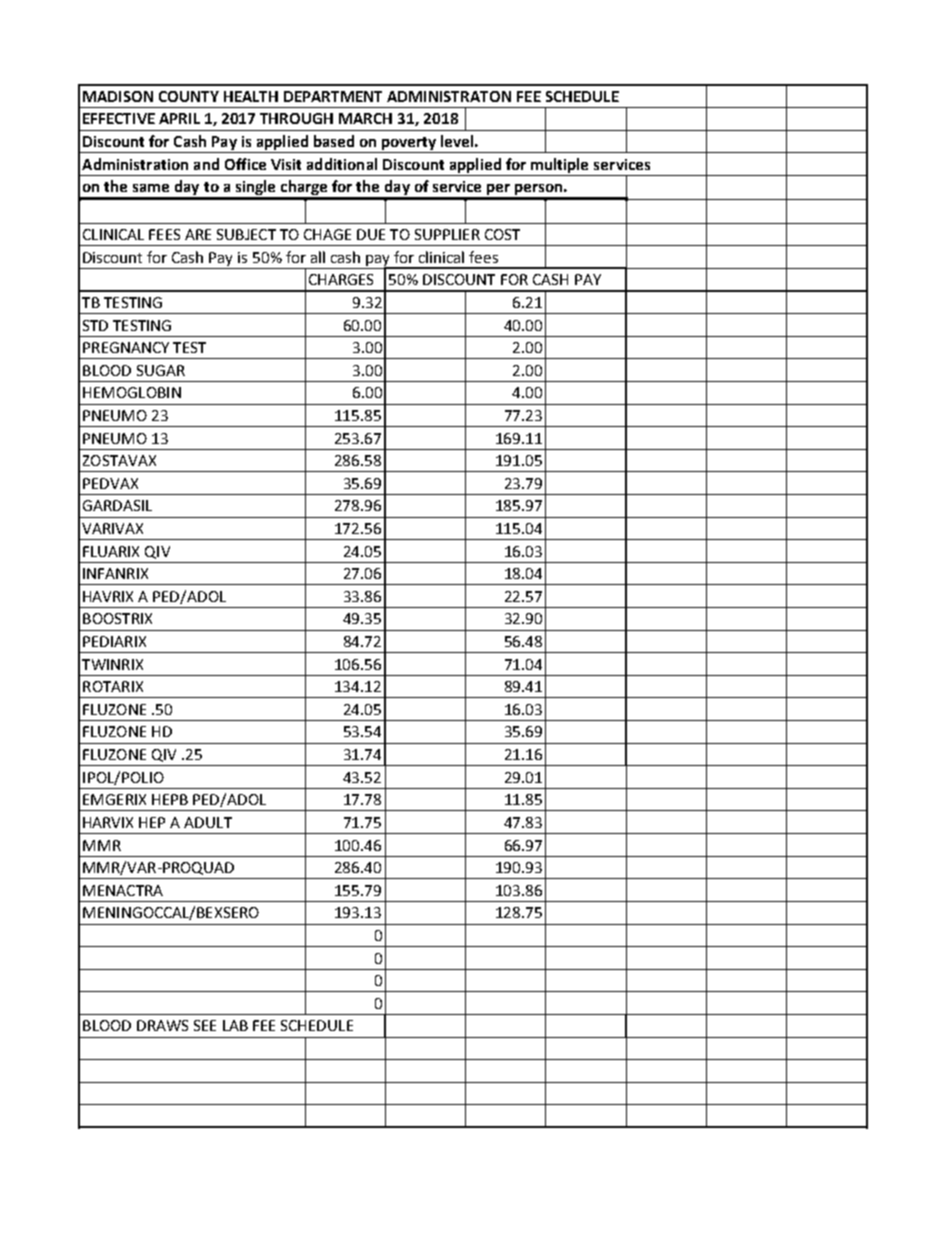  What do you see at coordinates (208, 822) in the image?
I see `ADULT` at bounding box center [208, 822].
